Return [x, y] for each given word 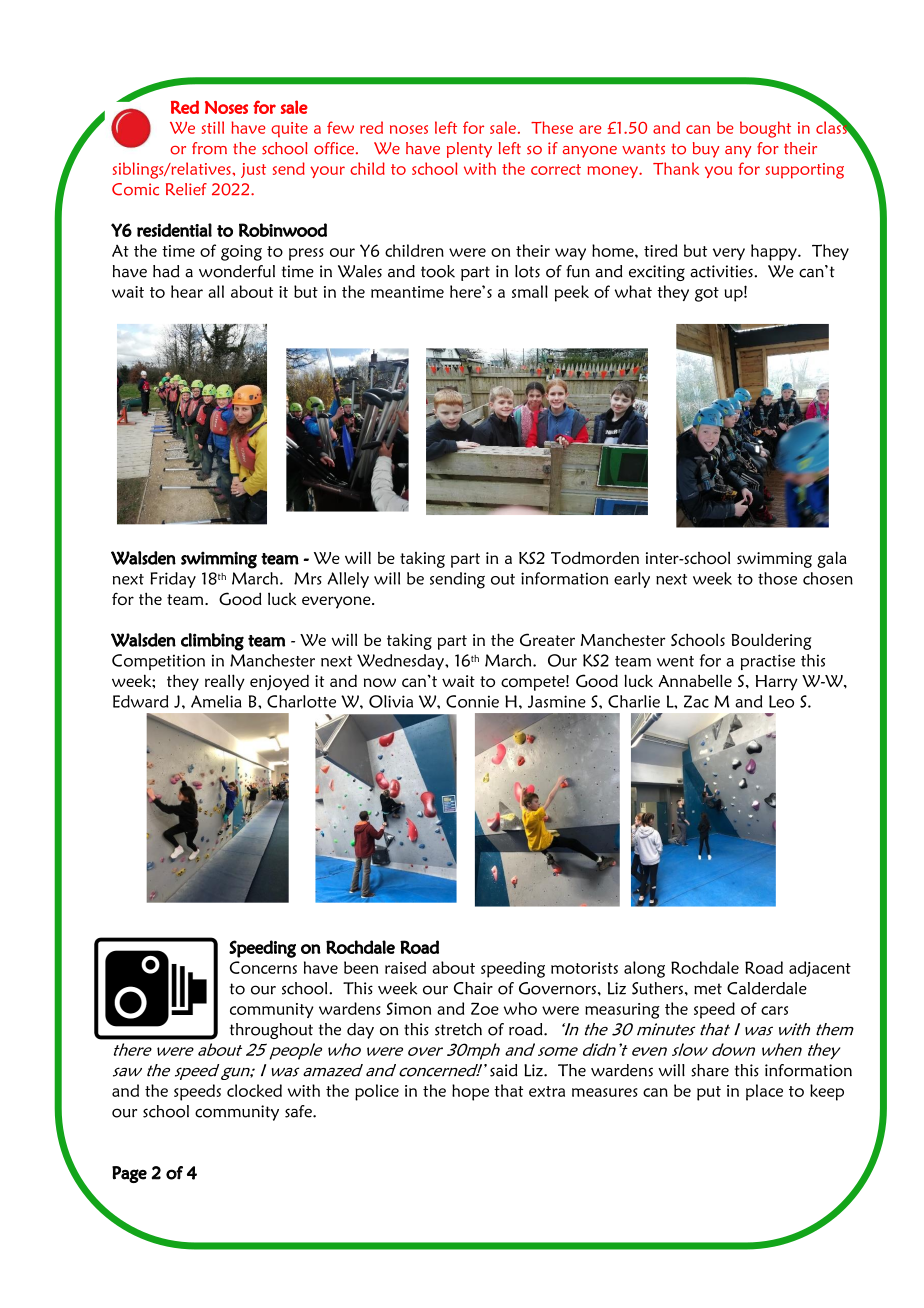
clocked [254, 1090]
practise [768, 662]
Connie [472, 701]
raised [405, 967]
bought [765, 129]
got [707, 294]
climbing [212, 642]
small [530, 291]
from [209, 148]
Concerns [263, 967]
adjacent [820, 969]
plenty [469, 150]
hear [187, 291]
